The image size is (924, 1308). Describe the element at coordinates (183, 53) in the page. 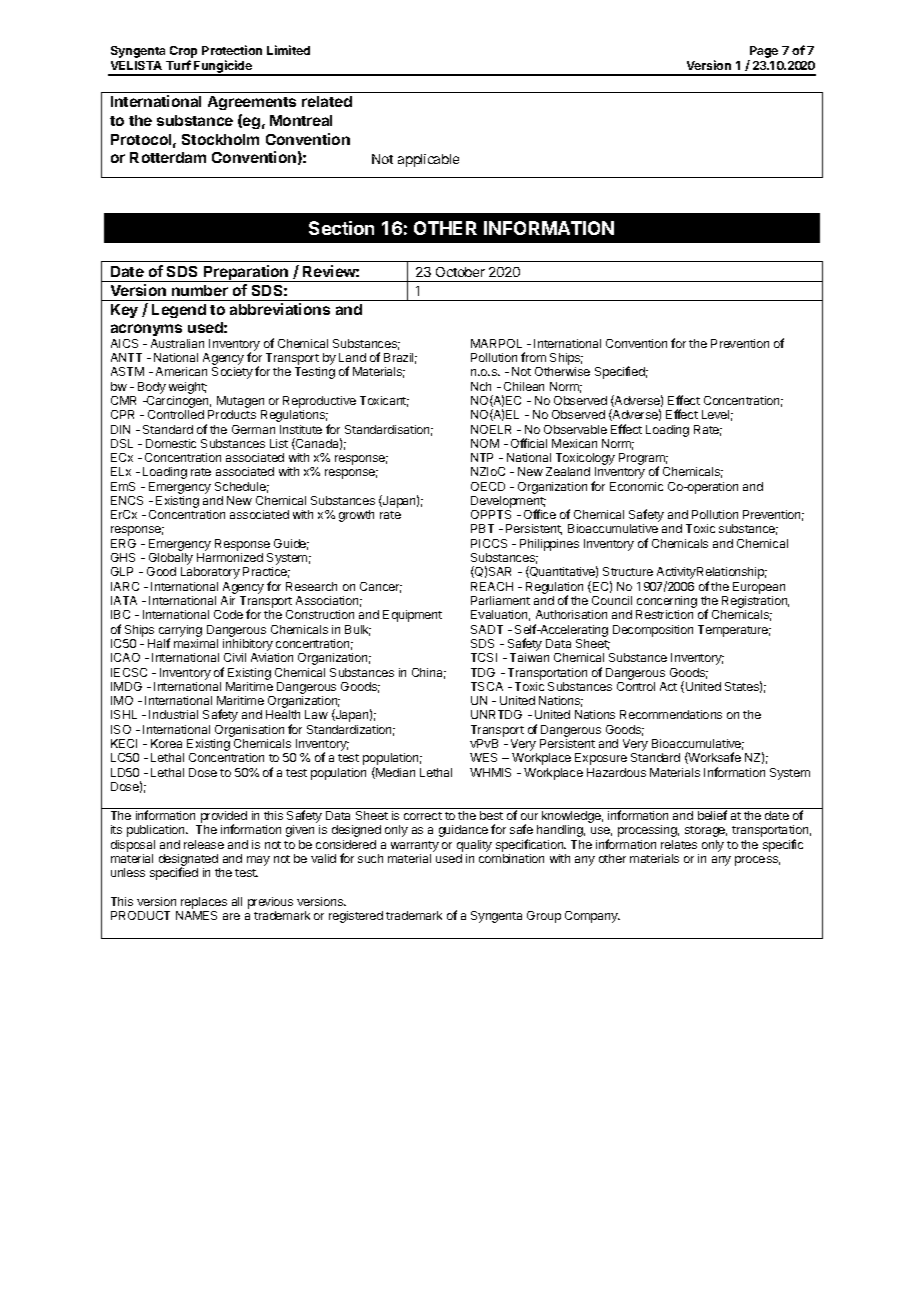

I see `Crop` at that location.
